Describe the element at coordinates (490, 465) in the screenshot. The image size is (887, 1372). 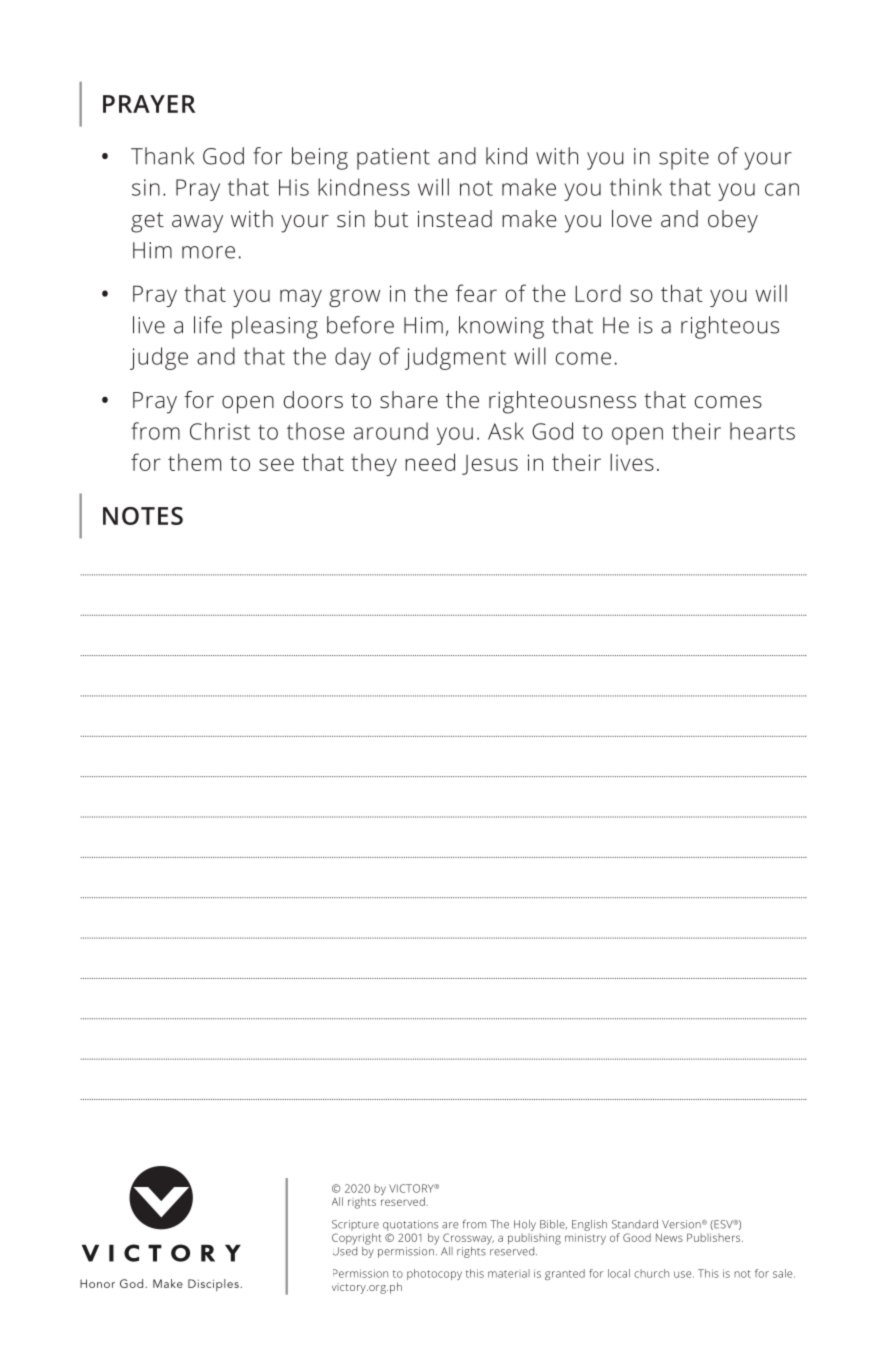
I see `Jesus` at that location.
